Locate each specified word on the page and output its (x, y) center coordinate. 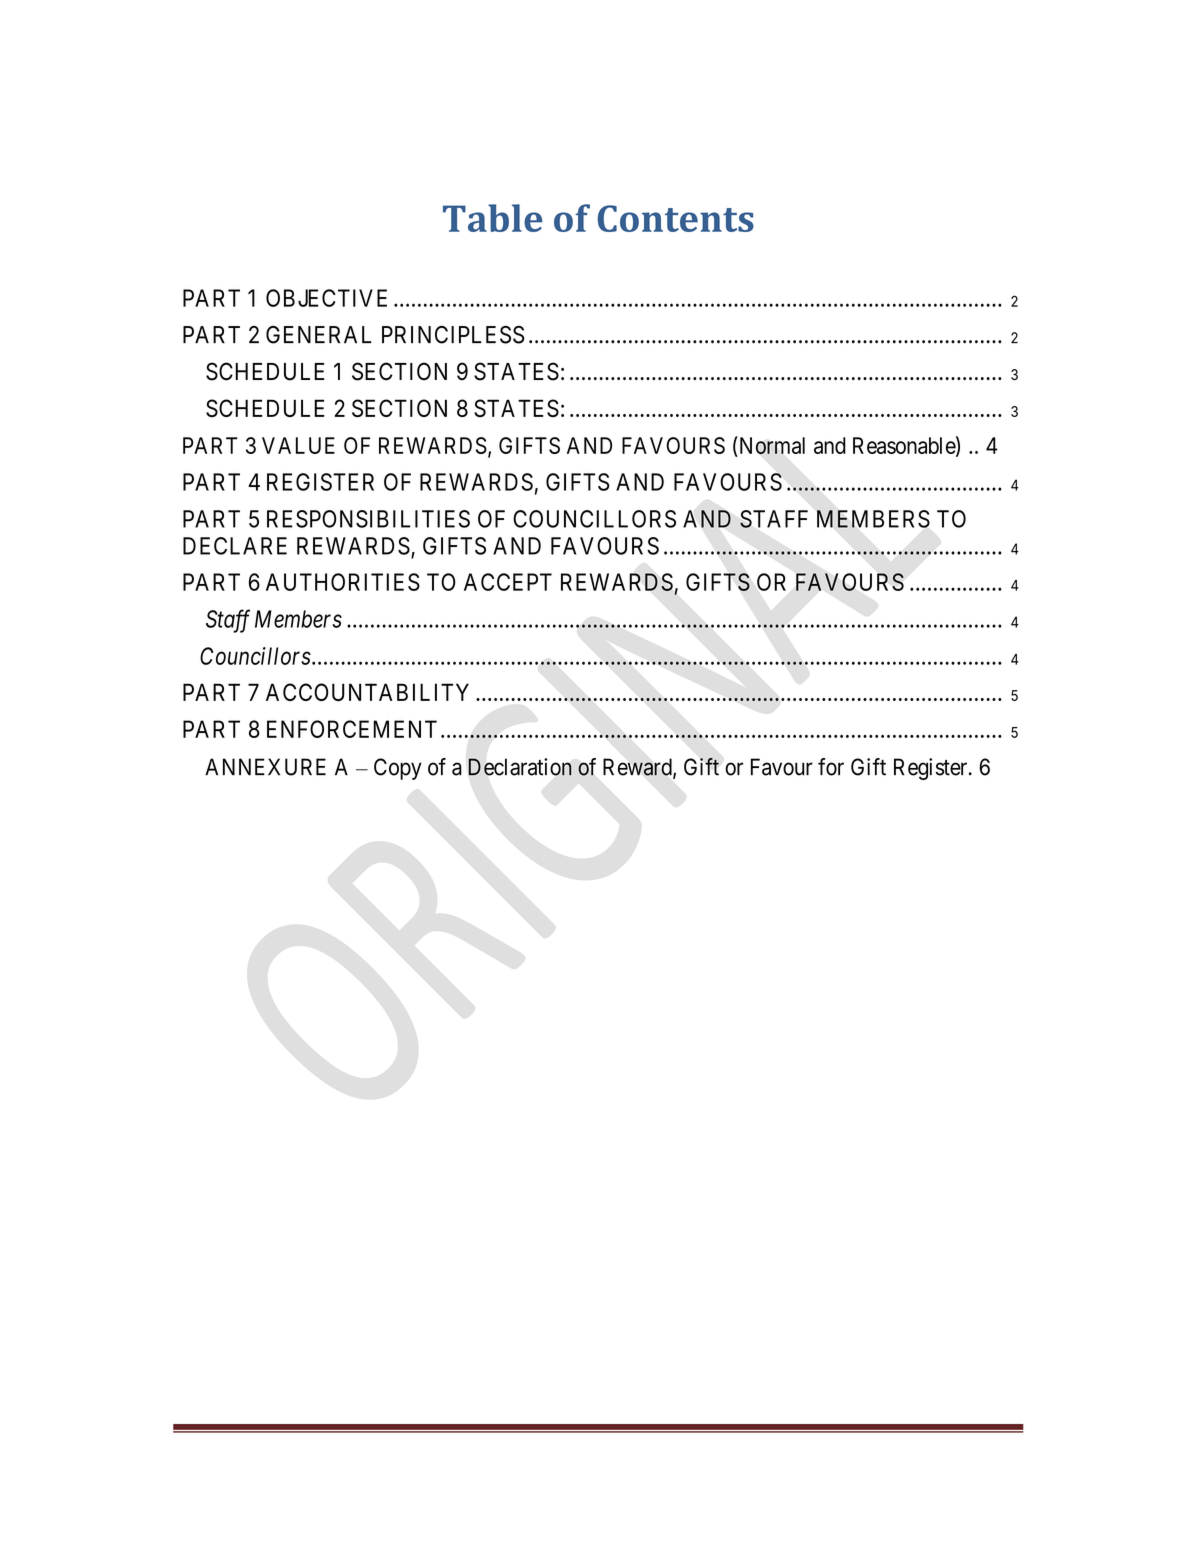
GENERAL (319, 335)
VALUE (298, 445)
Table (493, 218)
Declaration (520, 767)
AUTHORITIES (343, 582)
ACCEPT (508, 582)
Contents (676, 218)
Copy (398, 769)
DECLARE (235, 546)
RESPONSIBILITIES (368, 519)
